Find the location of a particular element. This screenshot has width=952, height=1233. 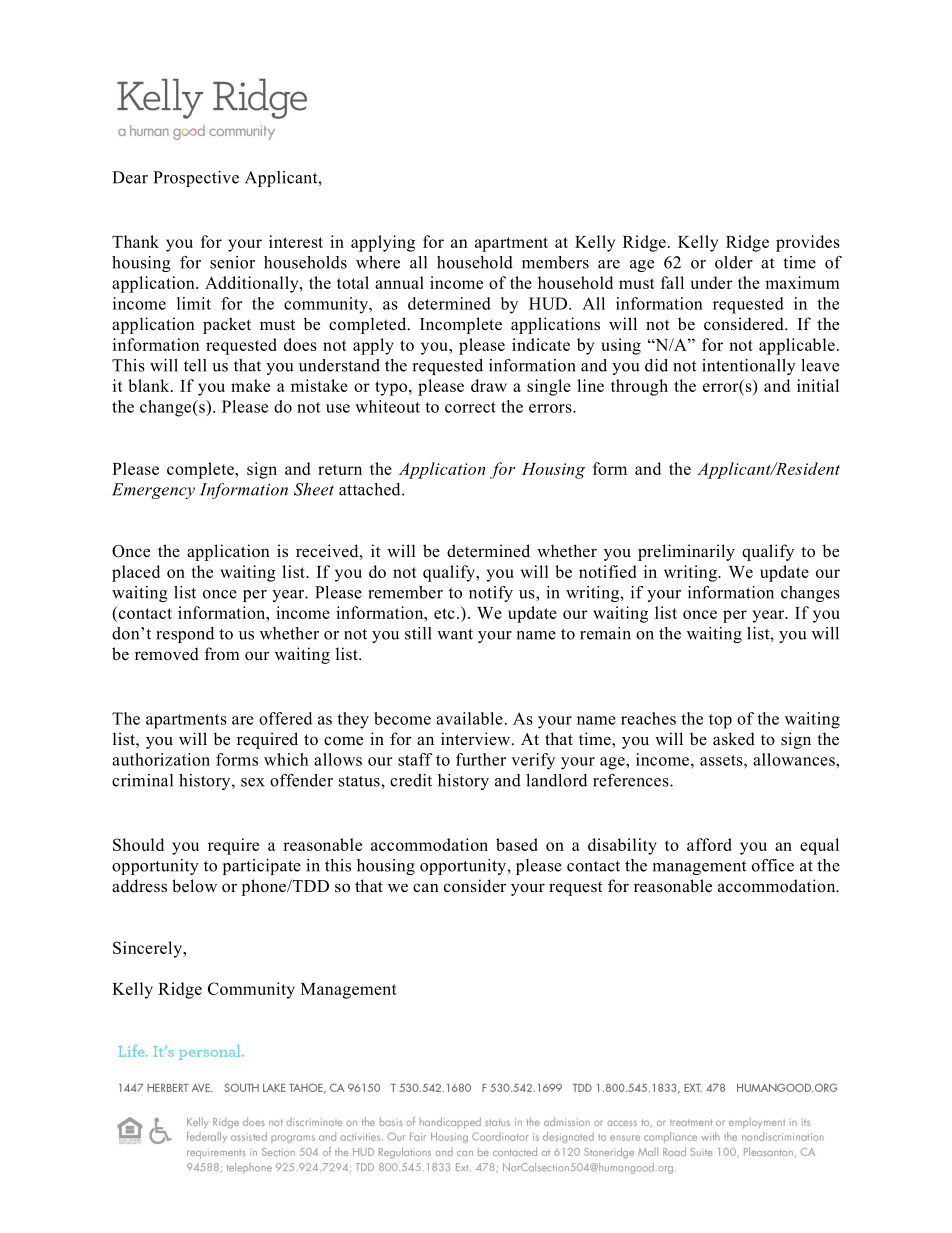

tell is located at coordinates (195, 365).
